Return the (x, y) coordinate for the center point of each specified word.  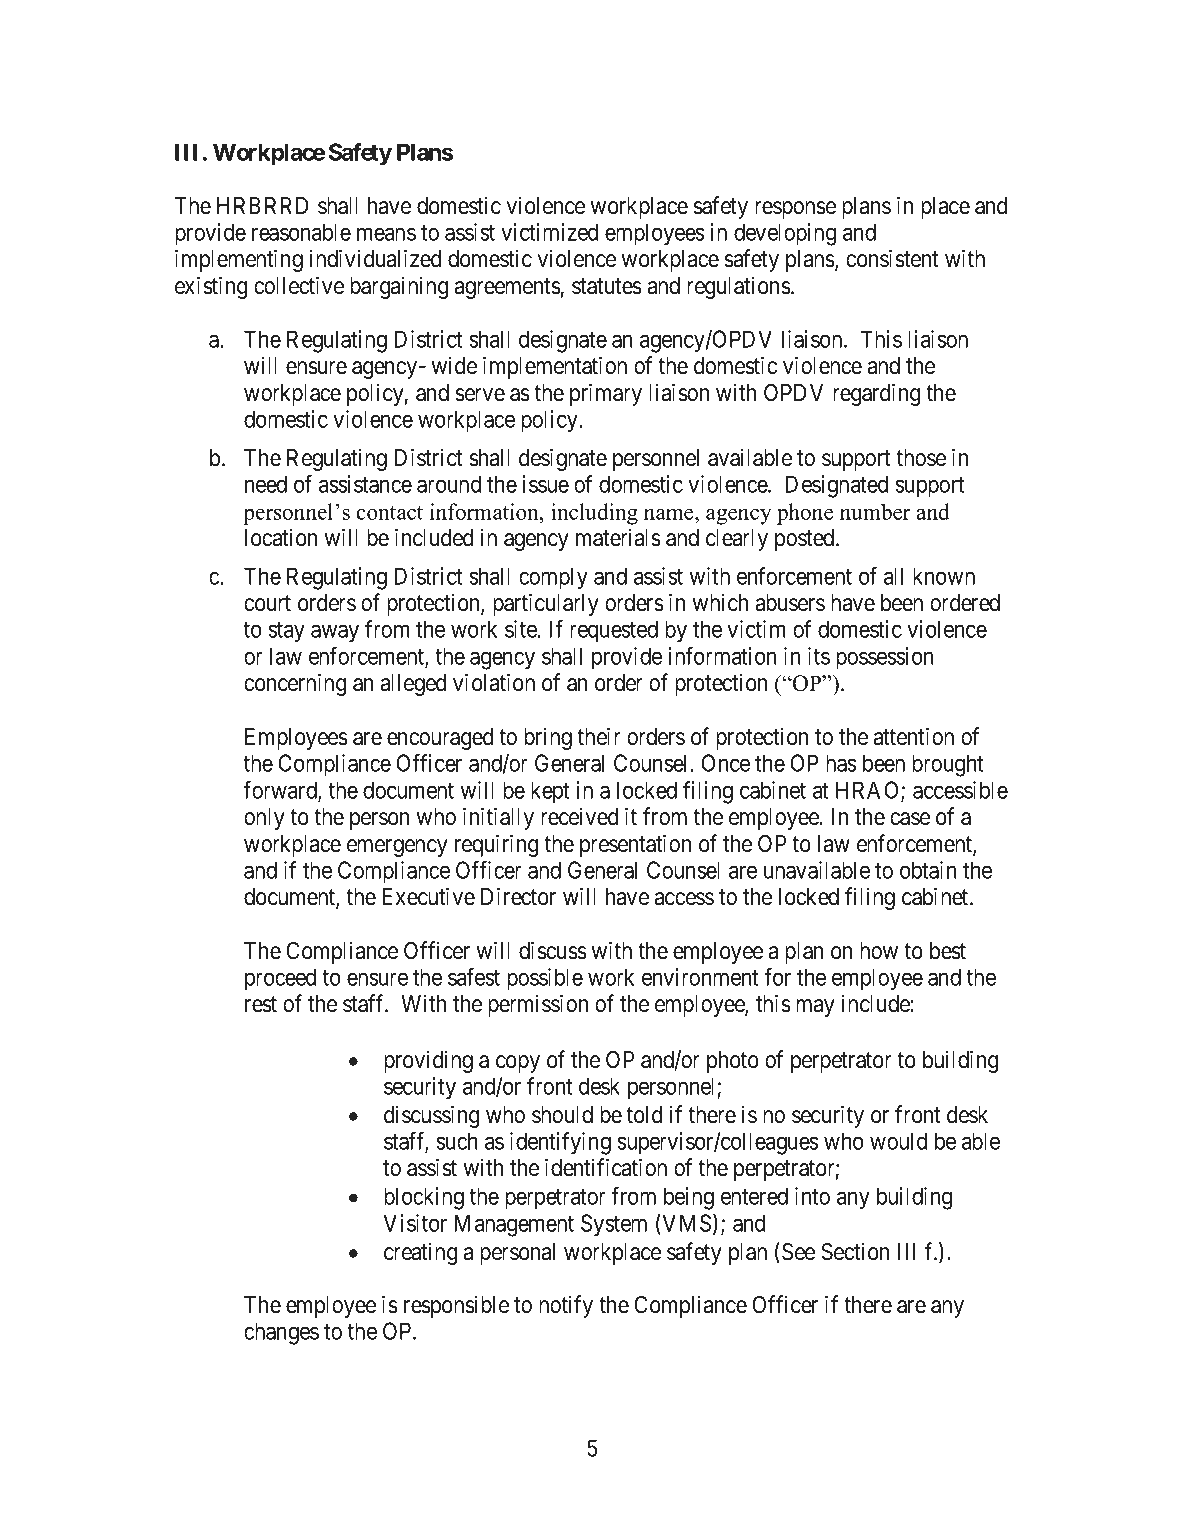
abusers (790, 603)
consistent (892, 258)
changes (281, 1333)
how (879, 951)
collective (299, 285)
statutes (607, 286)
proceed (280, 979)
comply (553, 578)
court (267, 603)
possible (545, 979)
